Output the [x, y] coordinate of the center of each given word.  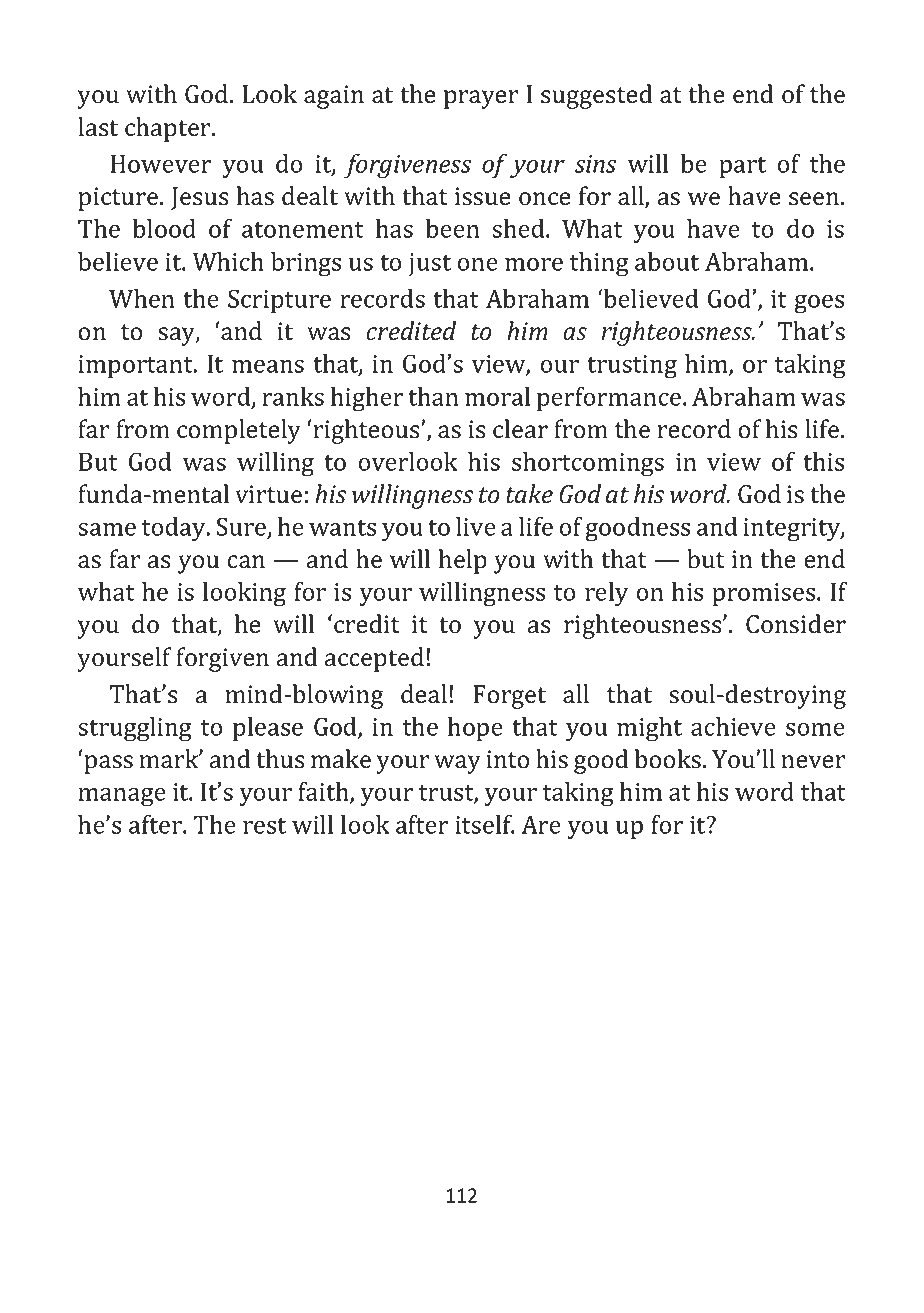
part [742, 167]
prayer [481, 99]
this [823, 461]
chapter [169, 129]
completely [239, 431]
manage [122, 797]
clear [520, 429]
